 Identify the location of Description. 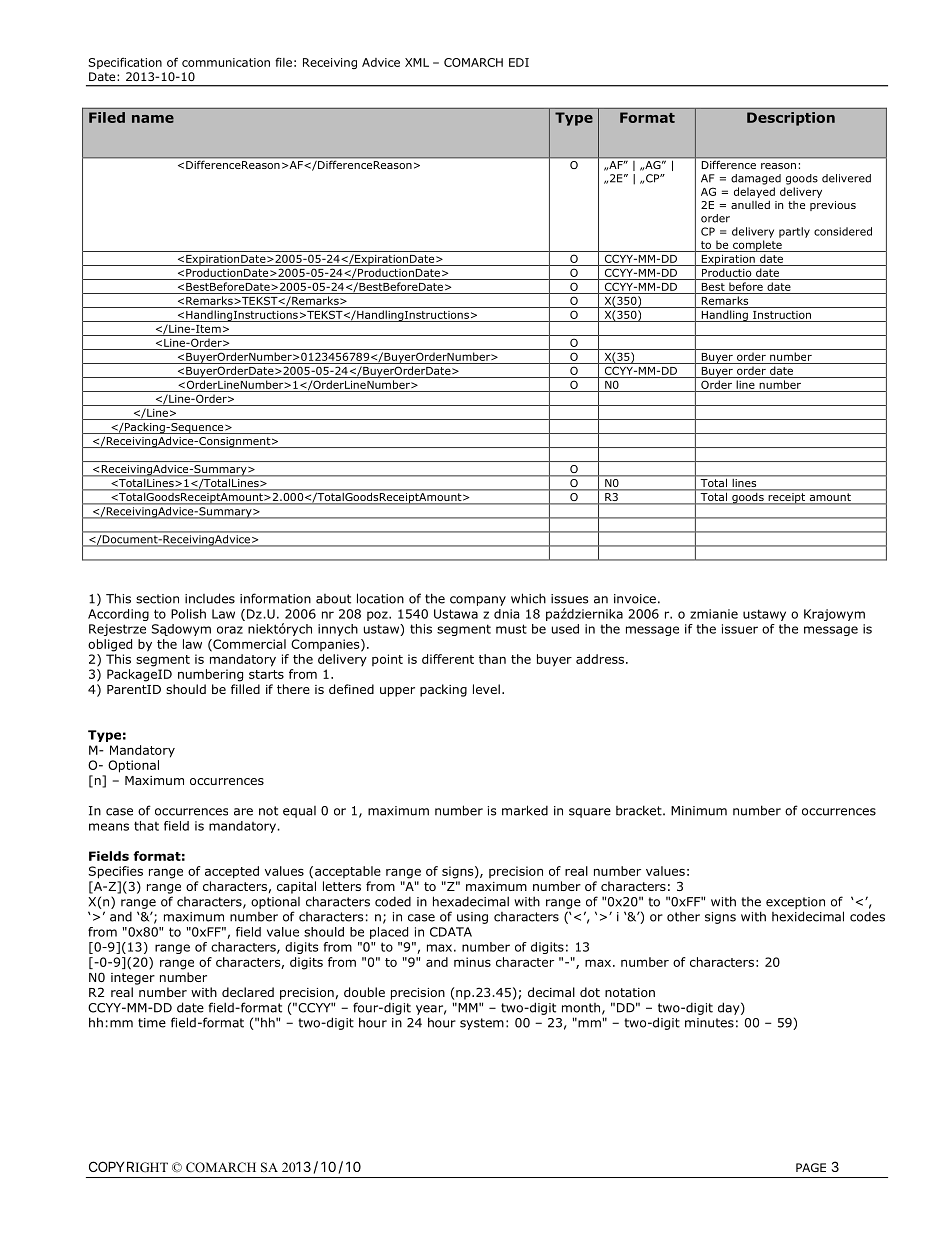
(791, 119).
